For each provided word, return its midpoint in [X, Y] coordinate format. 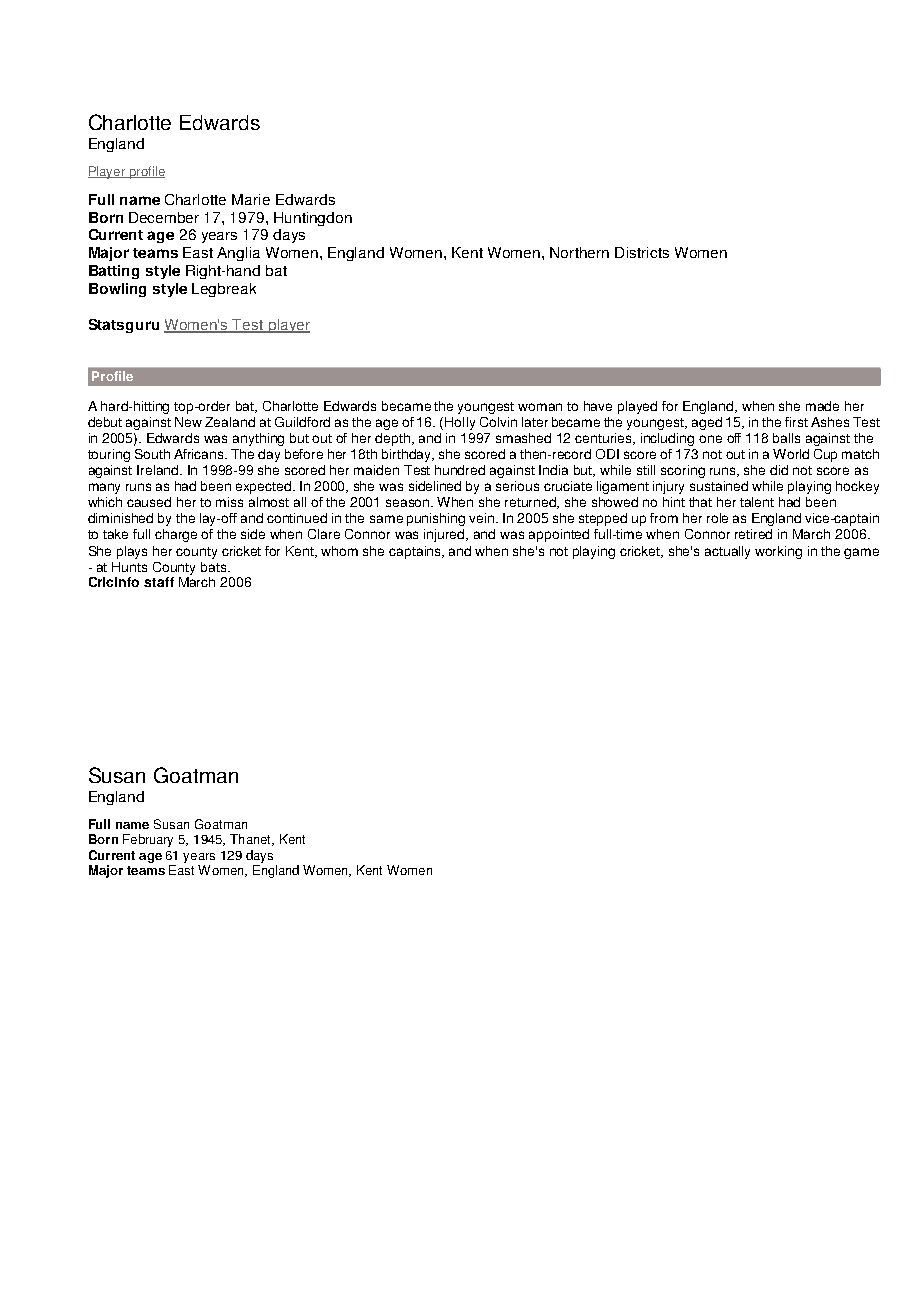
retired [753, 534]
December [164, 217]
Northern [579, 252]
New [188, 422]
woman [540, 407]
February [148, 840]
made [822, 406]
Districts [642, 252]
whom [339, 551]
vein [483, 518]
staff [159, 582]
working [778, 552]
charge [176, 535]
